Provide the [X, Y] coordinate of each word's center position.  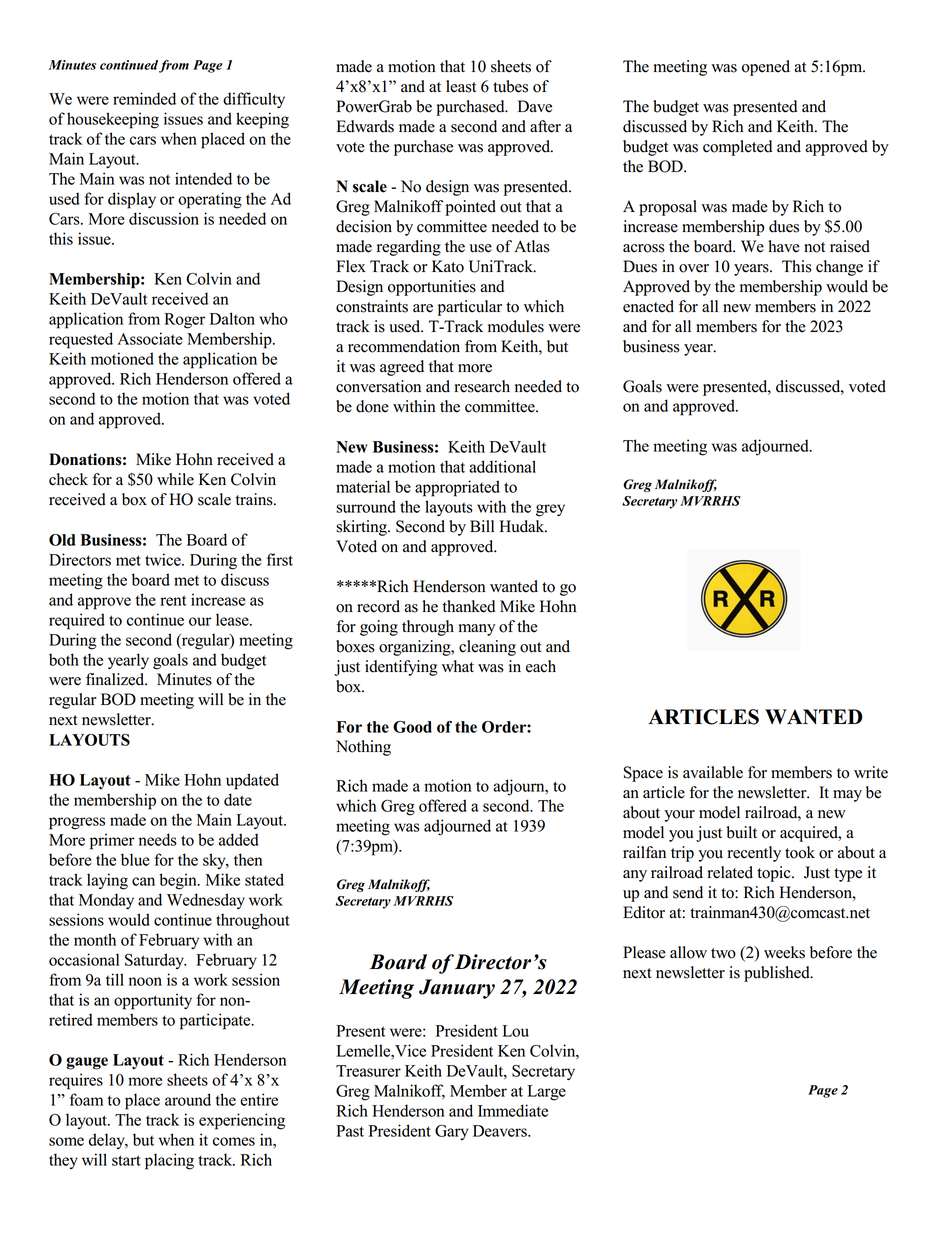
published [778, 974]
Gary [452, 1132]
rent [173, 600]
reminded [144, 98]
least [461, 86]
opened [766, 68]
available [713, 772]
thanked [468, 606]
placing [169, 1161]
